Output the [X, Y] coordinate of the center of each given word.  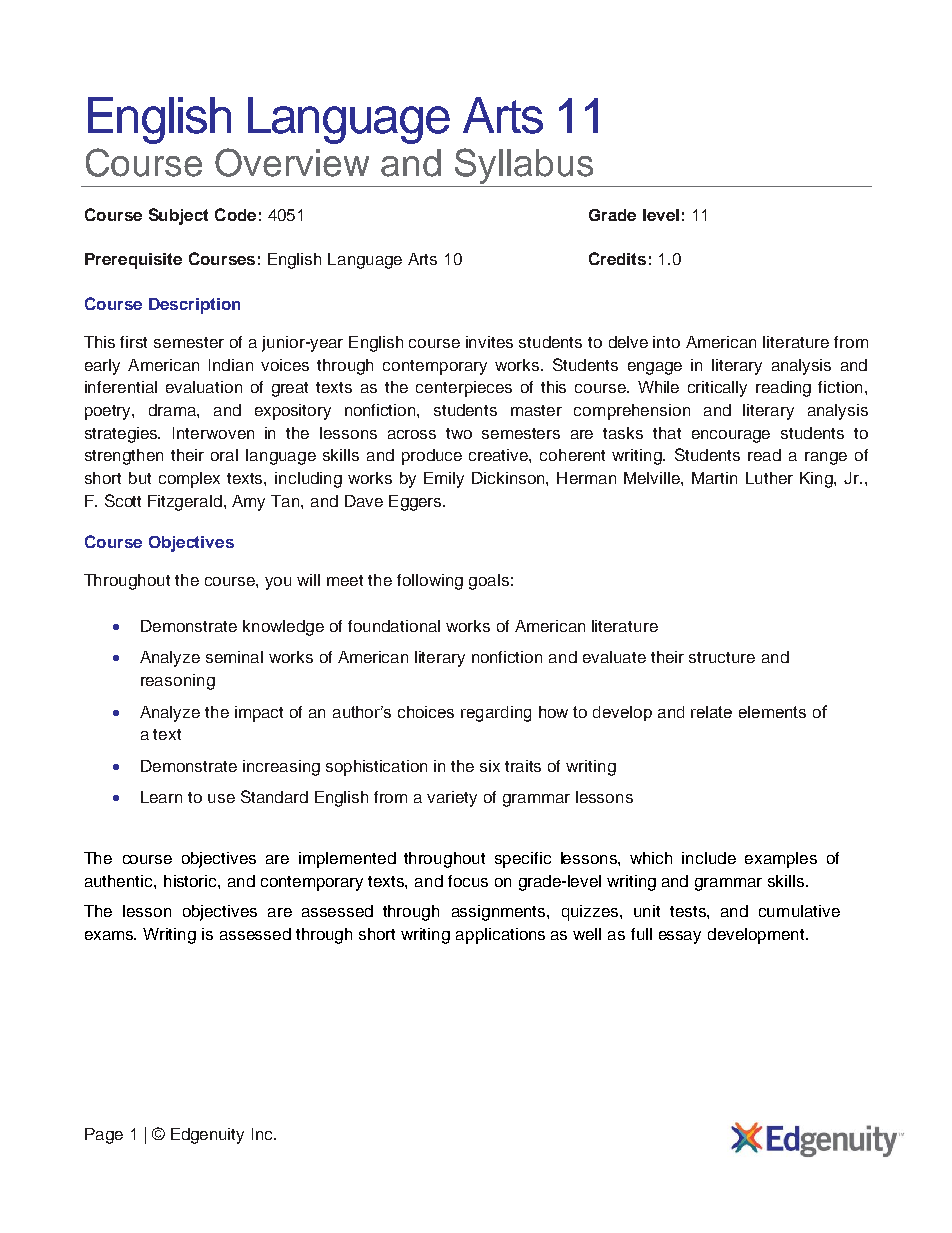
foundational [394, 626]
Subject [178, 216]
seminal [234, 657]
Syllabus [524, 167]
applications [500, 936]
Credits [617, 258]
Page [104, 1136]
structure [722, 657]
